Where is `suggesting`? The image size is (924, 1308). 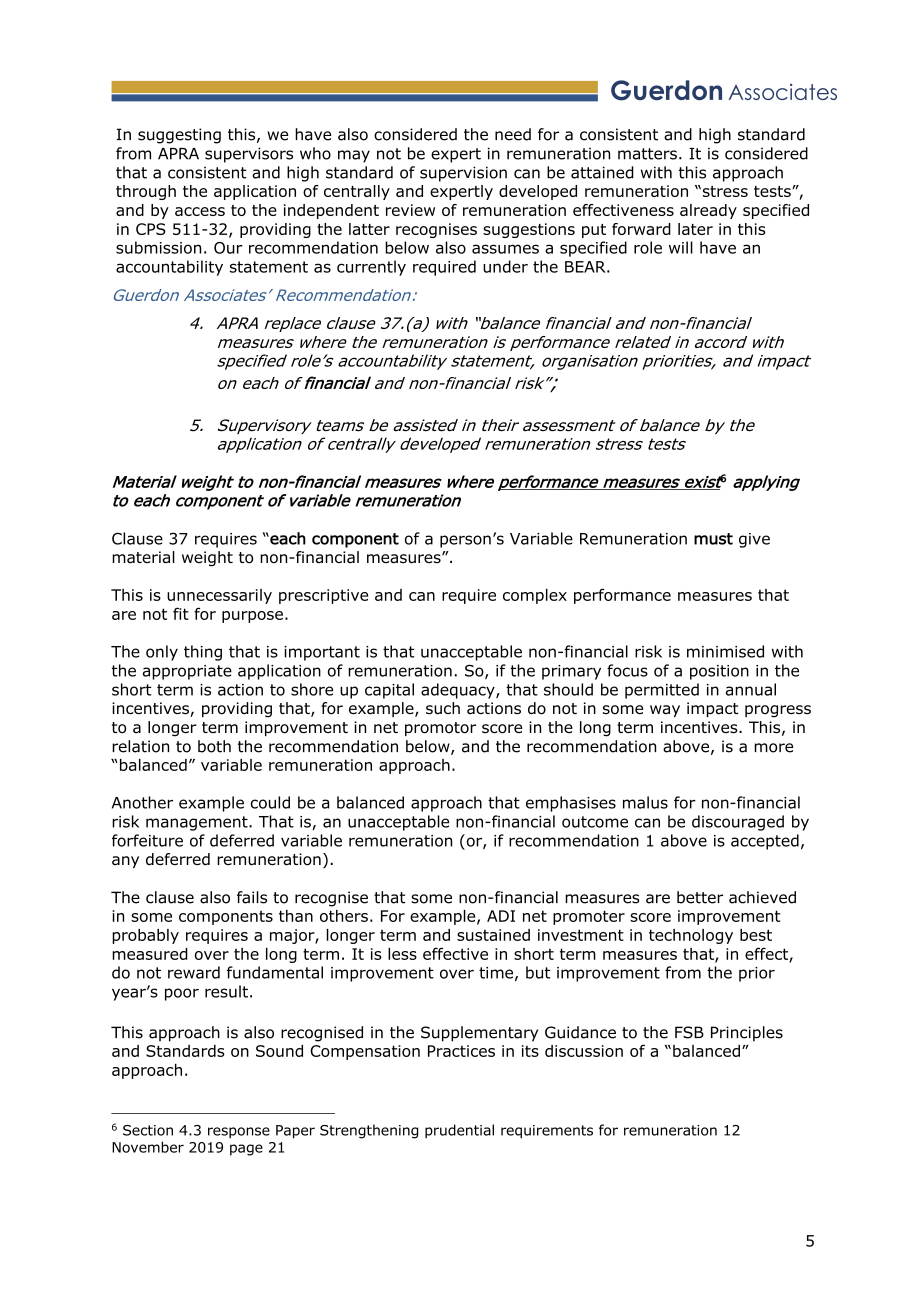 suggesting is located at coordinates (179, 136).
